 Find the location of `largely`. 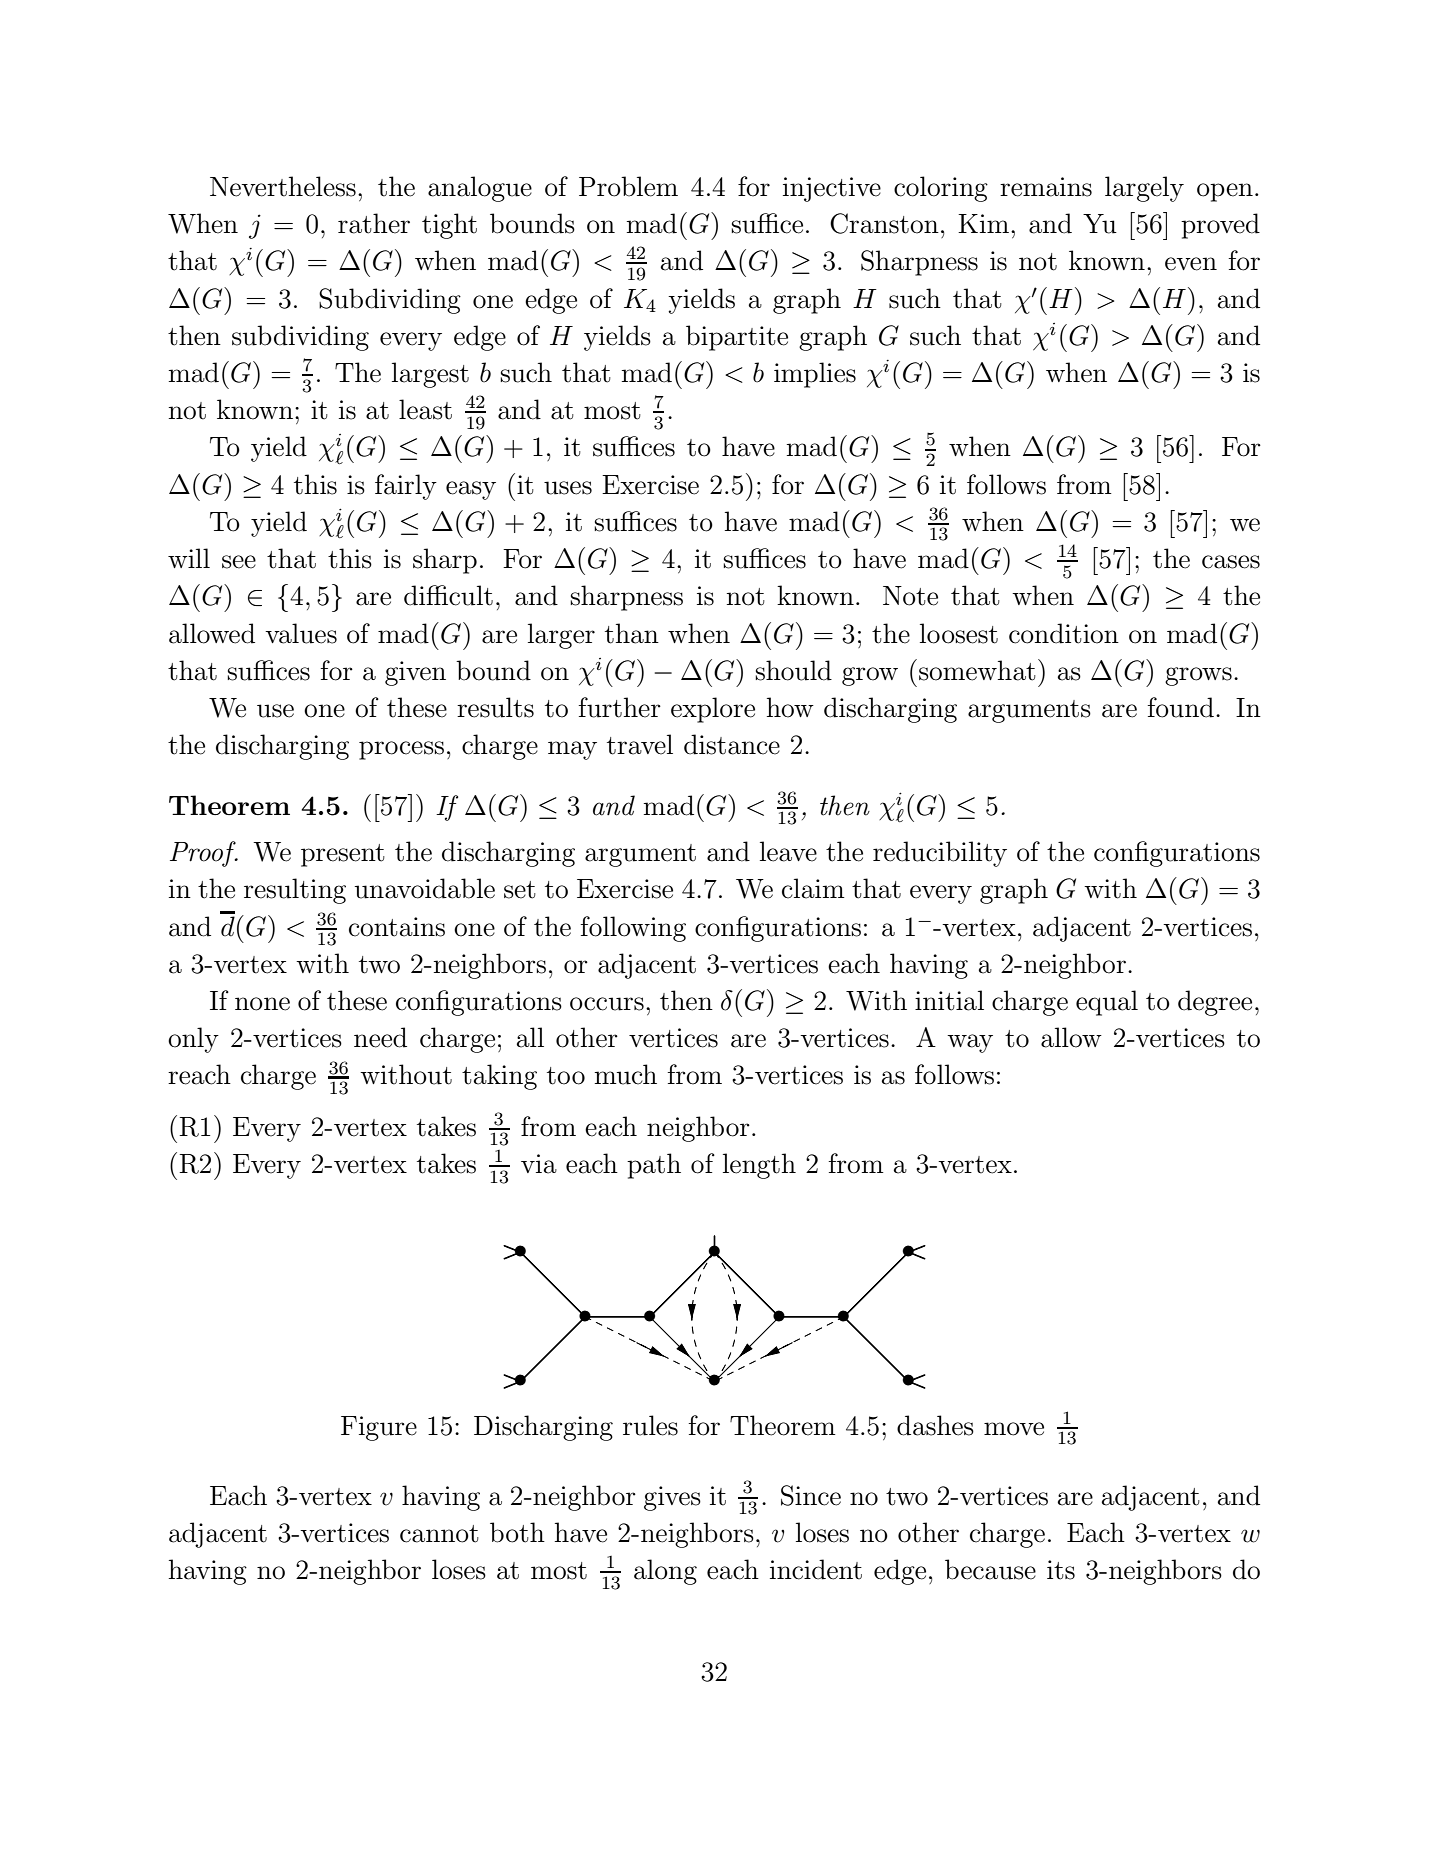

largely is located at coordinates (1144, 189).
